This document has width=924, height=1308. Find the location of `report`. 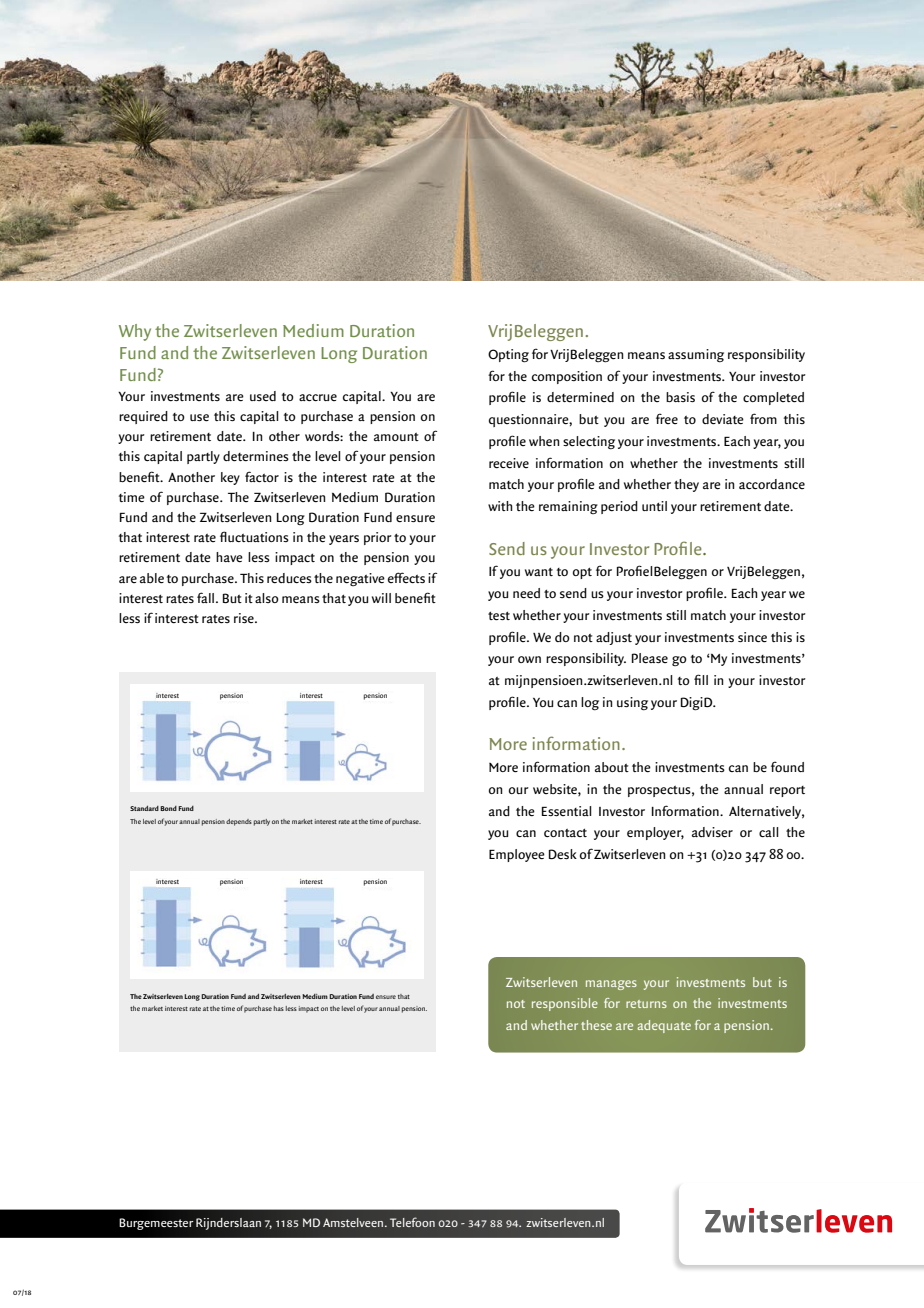

report is located at coordinates (787, 791).
